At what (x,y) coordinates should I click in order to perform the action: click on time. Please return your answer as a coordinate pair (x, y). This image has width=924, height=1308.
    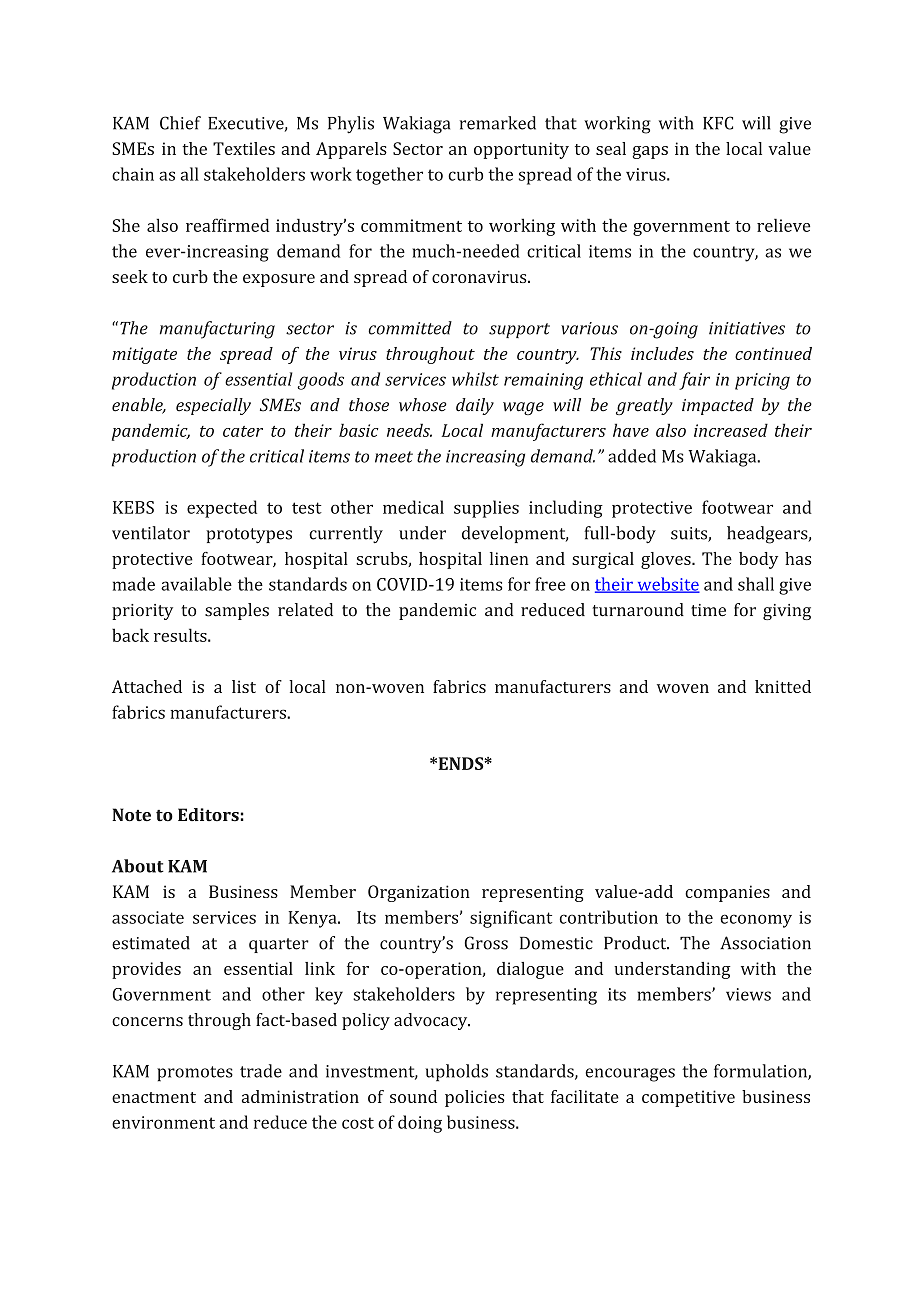
    Looking at the image, I should click on (708, 610).
